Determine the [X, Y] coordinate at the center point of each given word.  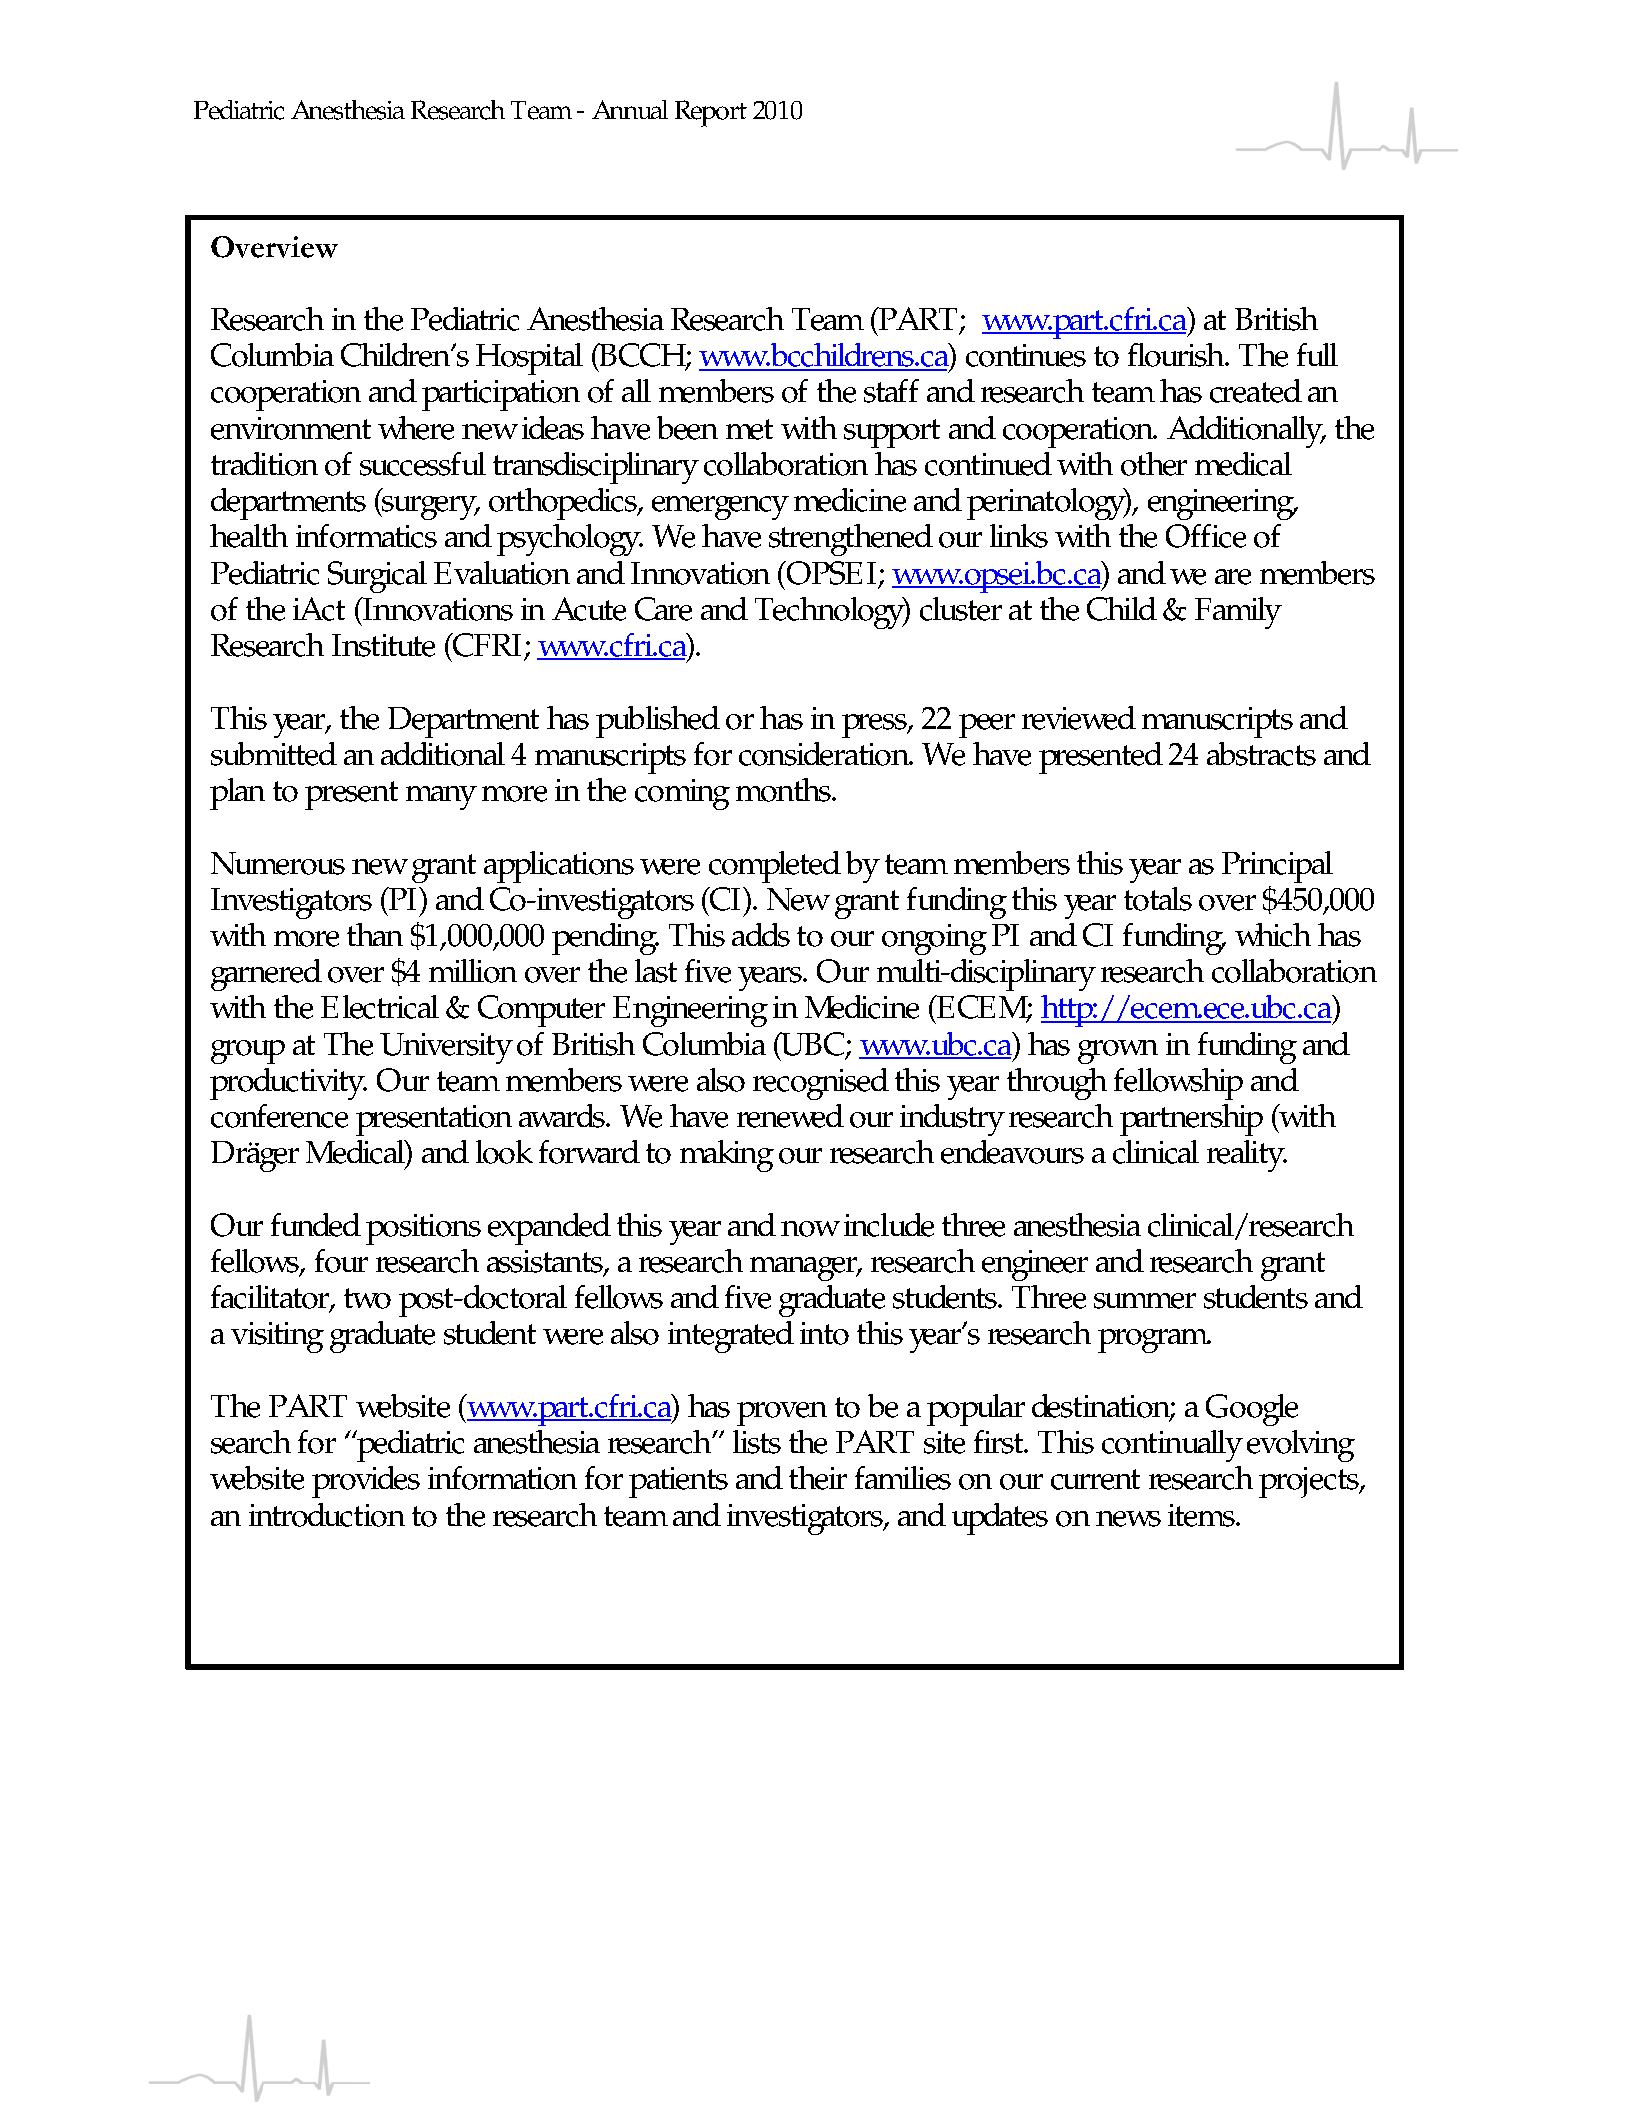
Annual [630, 109]
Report [711, 113]
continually [1172, 1446]
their [818, 1478]
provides [366, 1482]
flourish [1177, 355]
